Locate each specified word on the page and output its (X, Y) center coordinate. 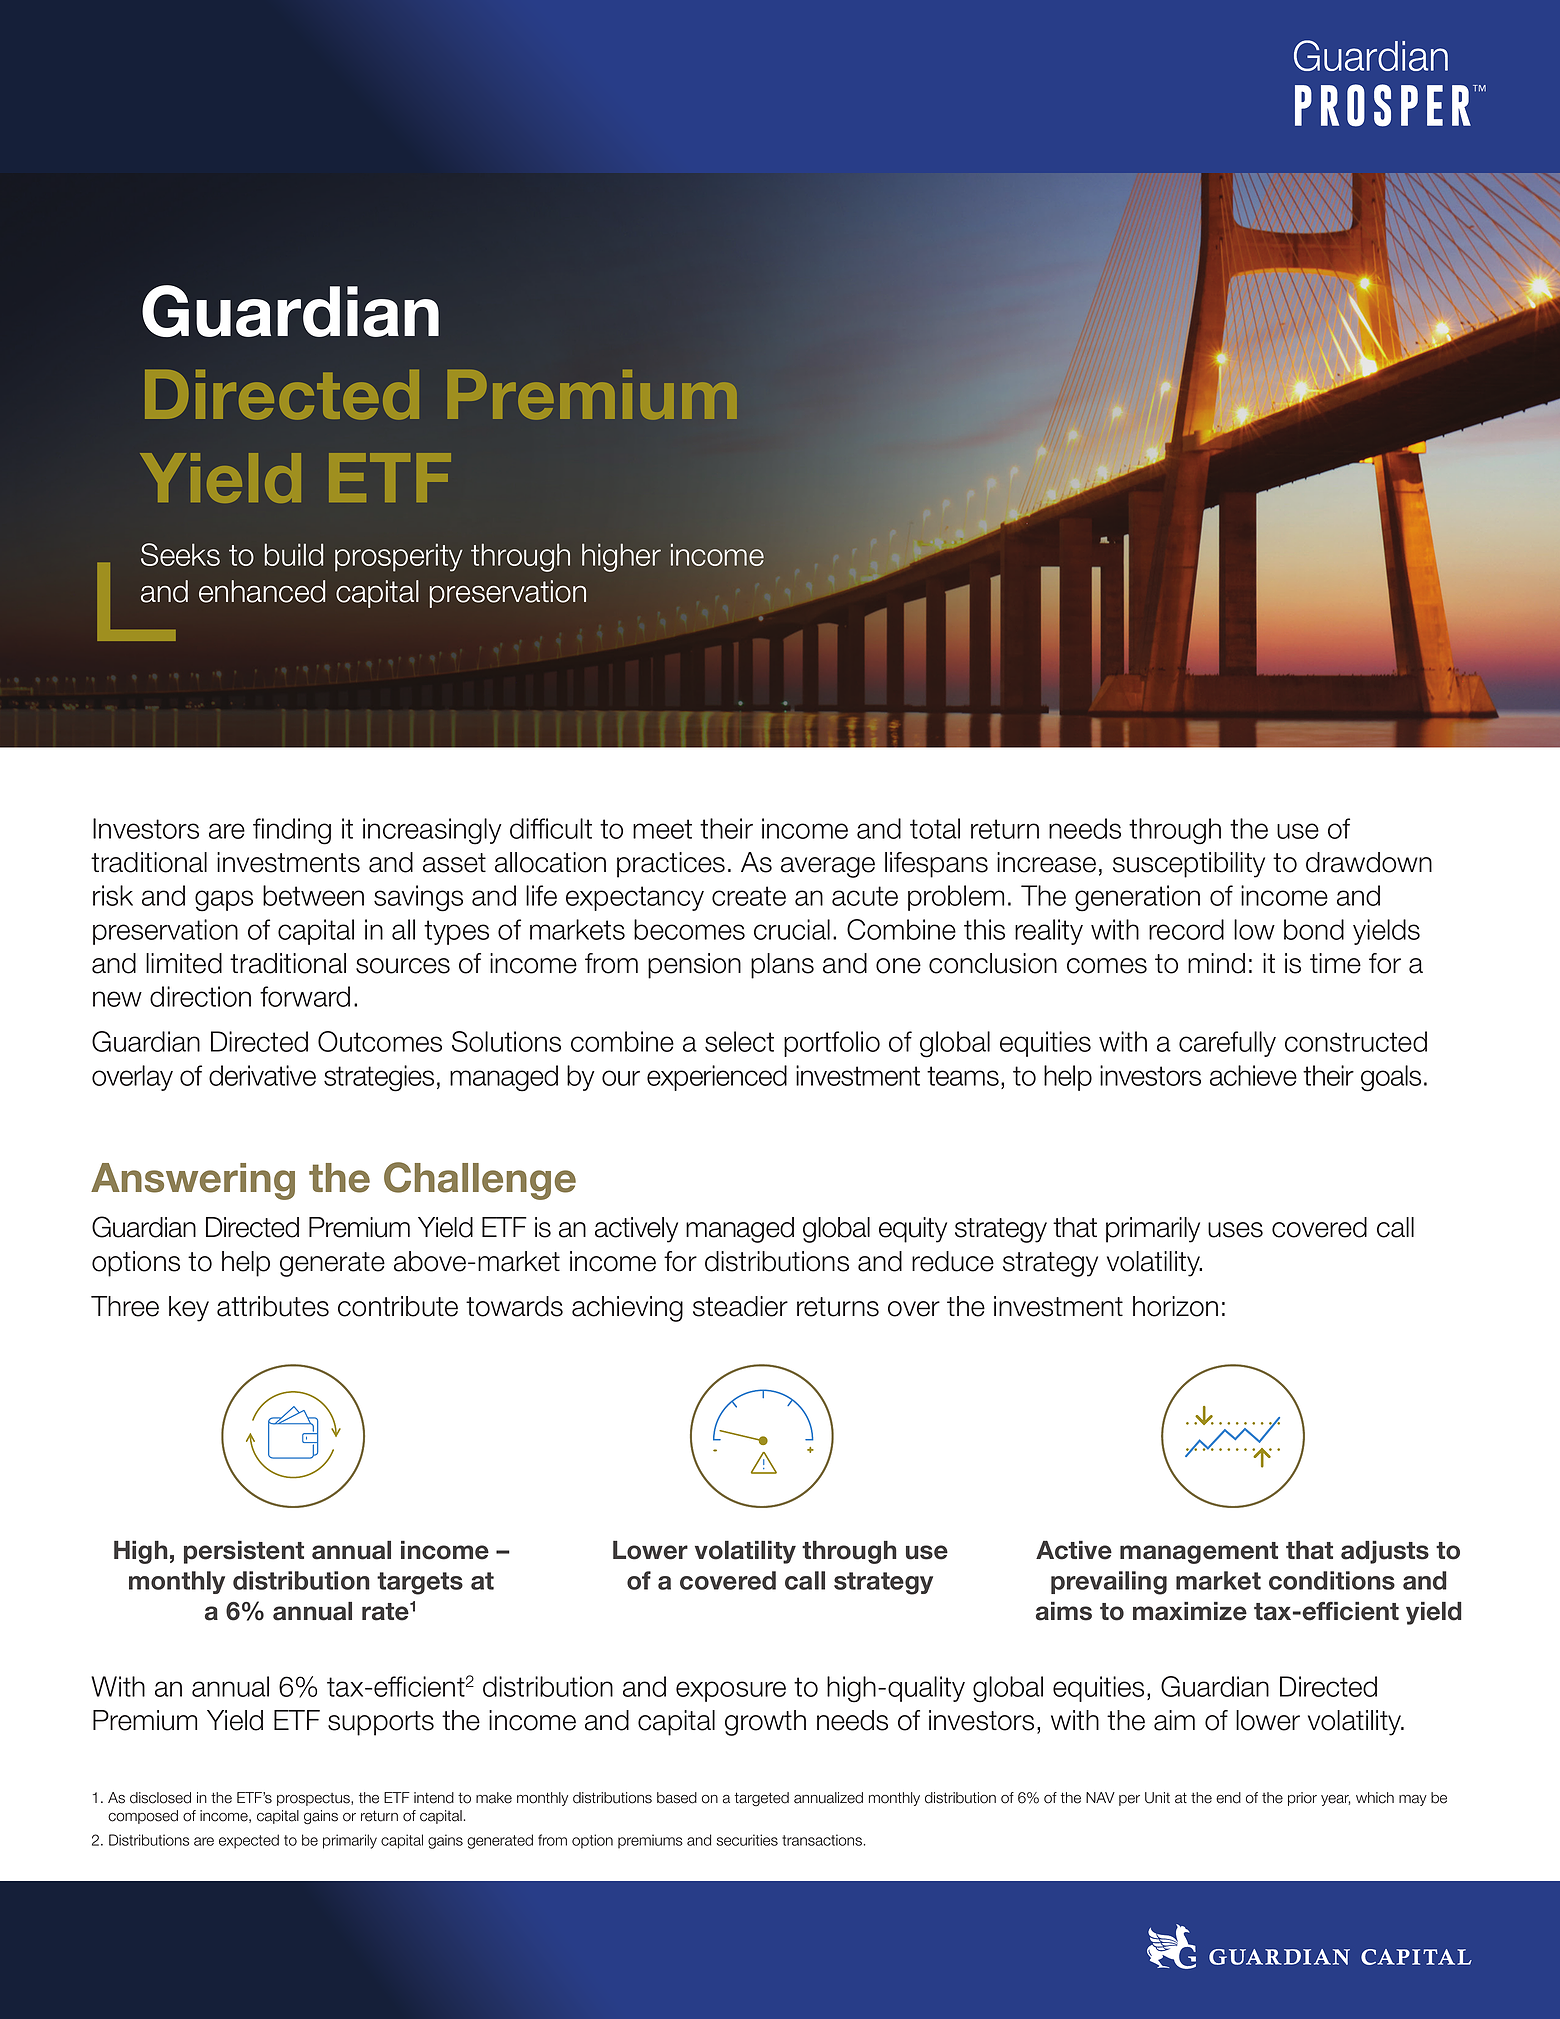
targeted (762, 1799)
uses (1235, 1230)
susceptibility (1189, 865)
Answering (193, 1181)
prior (1302, 1799)
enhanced (262, 591)
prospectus (314, 1799)
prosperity (399, 557)
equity (913, 1230)
